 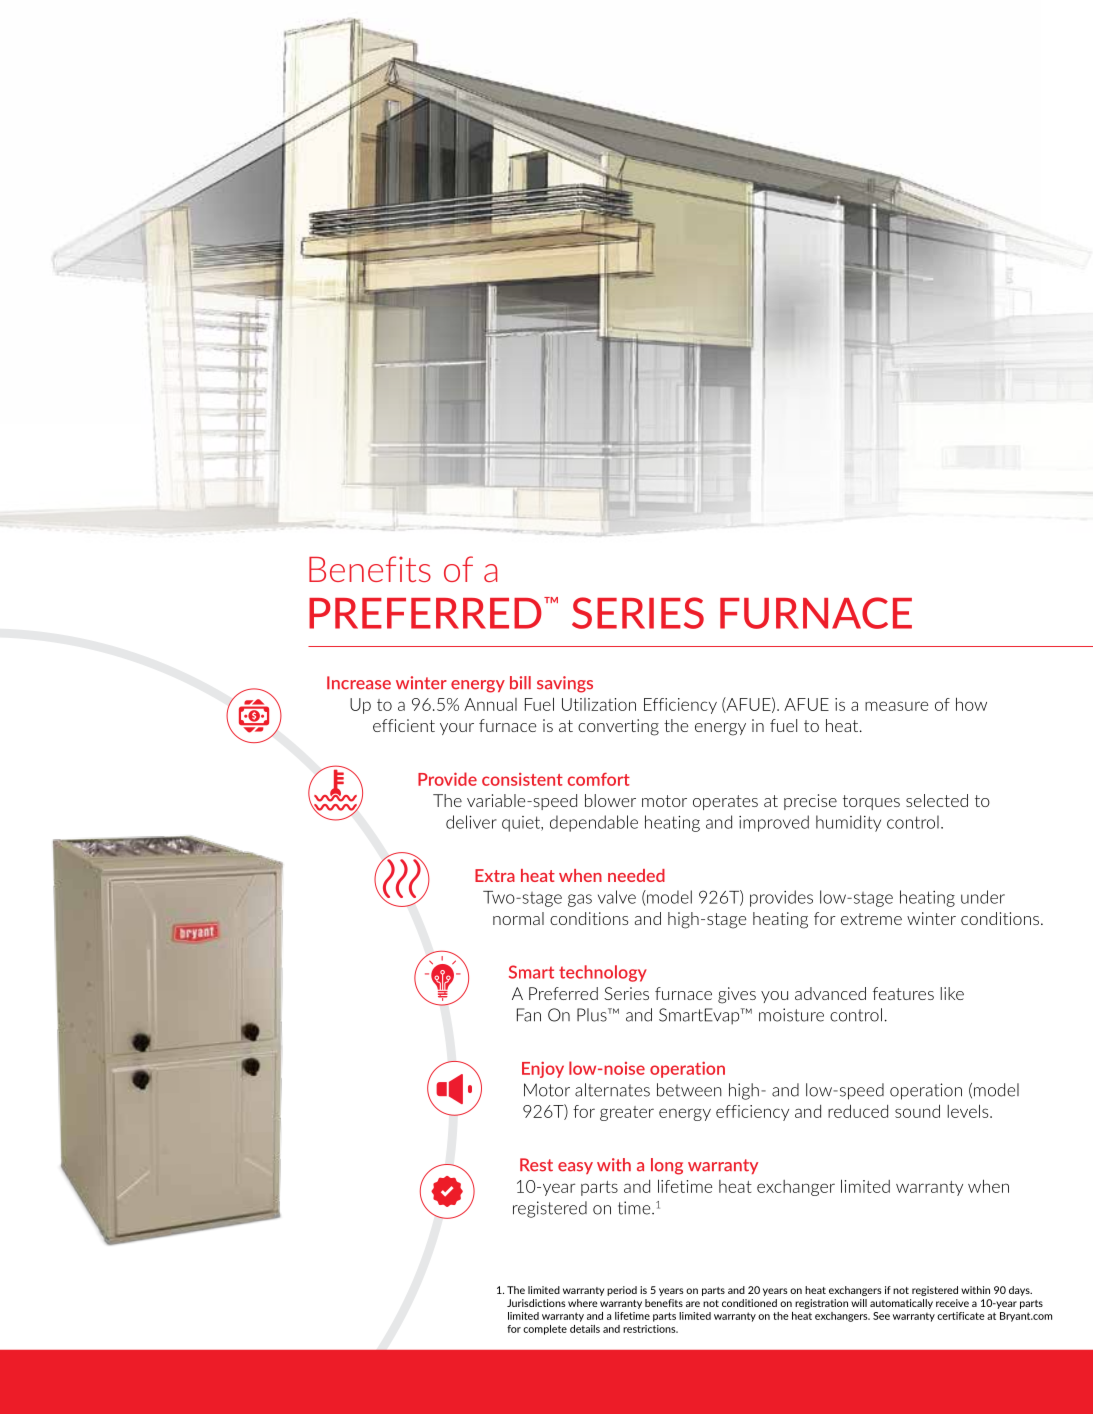 What do you see at coordinates (971, 704) in the image?
I see `how` at bounding box center [971, 704].
